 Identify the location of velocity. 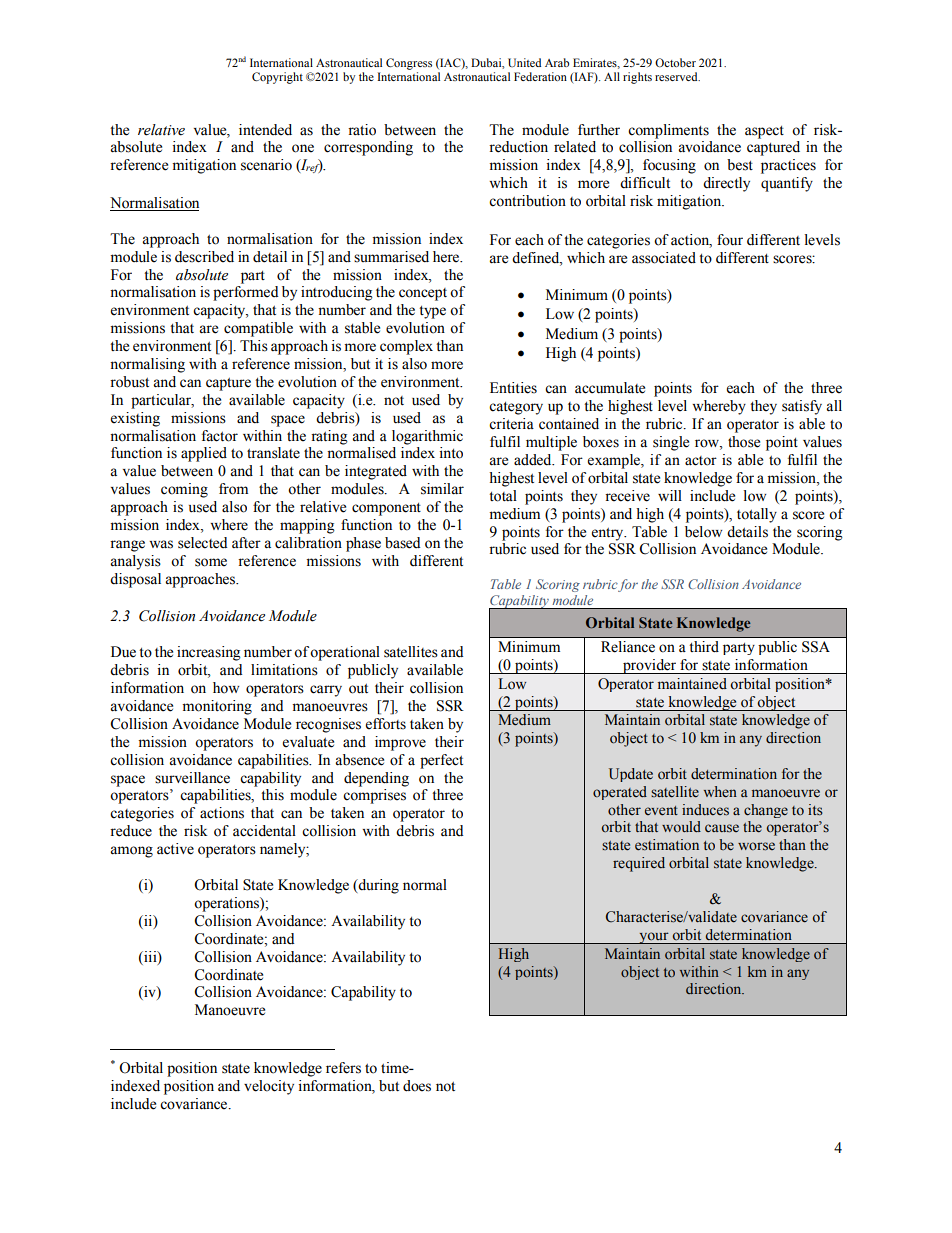
(269, 1087).
